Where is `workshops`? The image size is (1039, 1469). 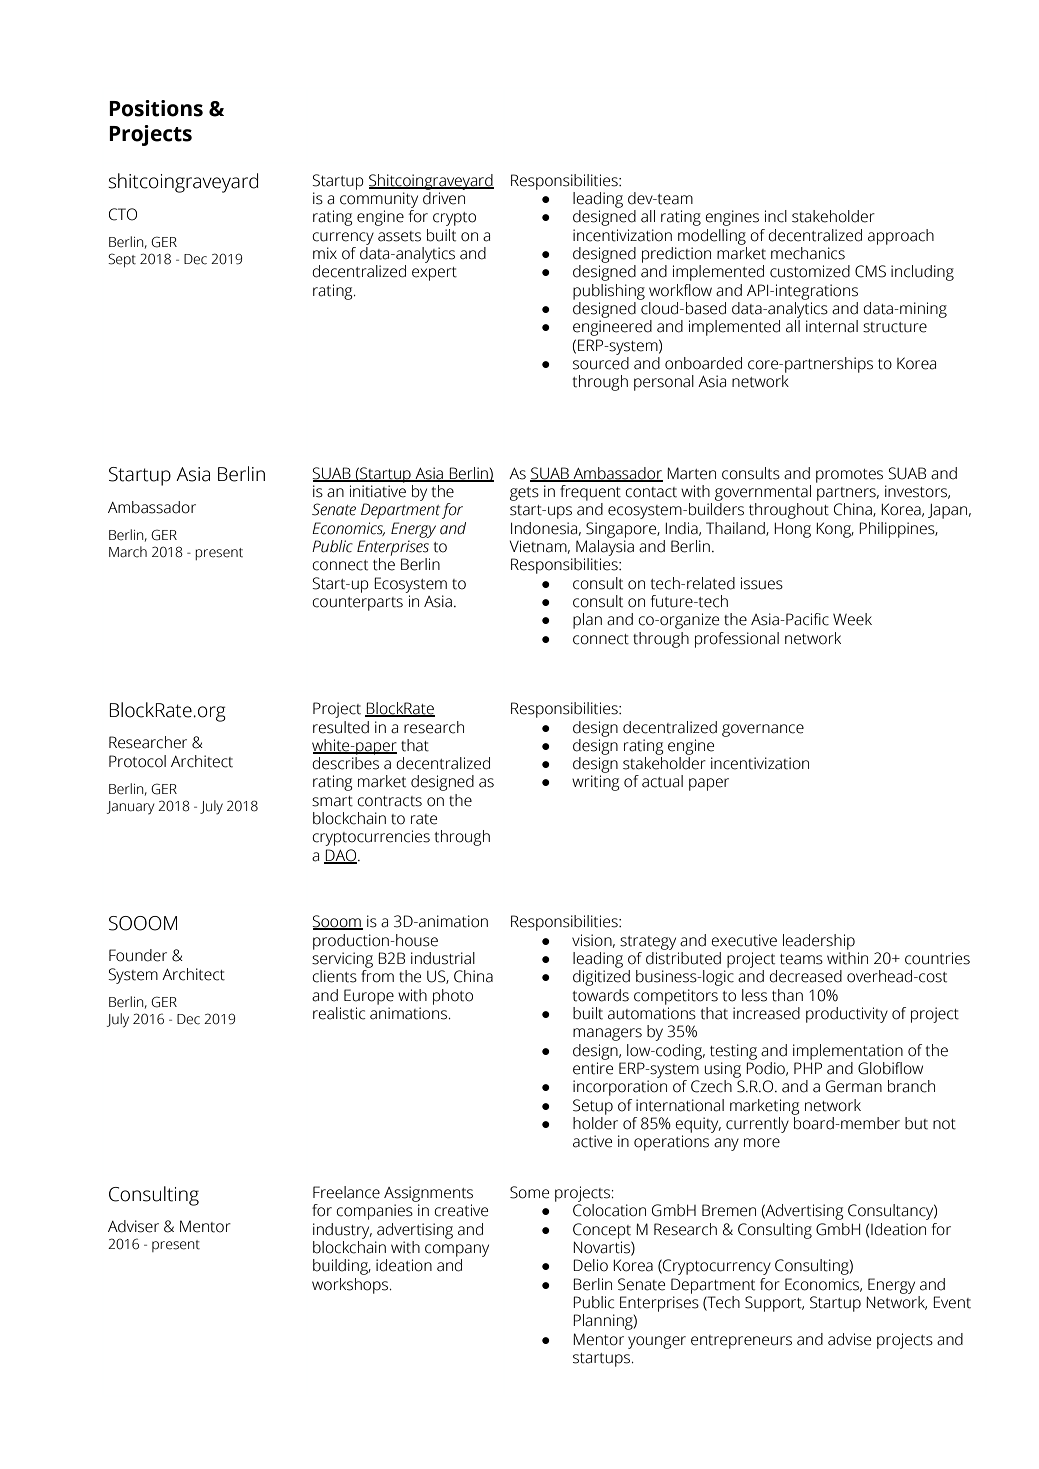
workshops is located at coordinates (351, 1286).
